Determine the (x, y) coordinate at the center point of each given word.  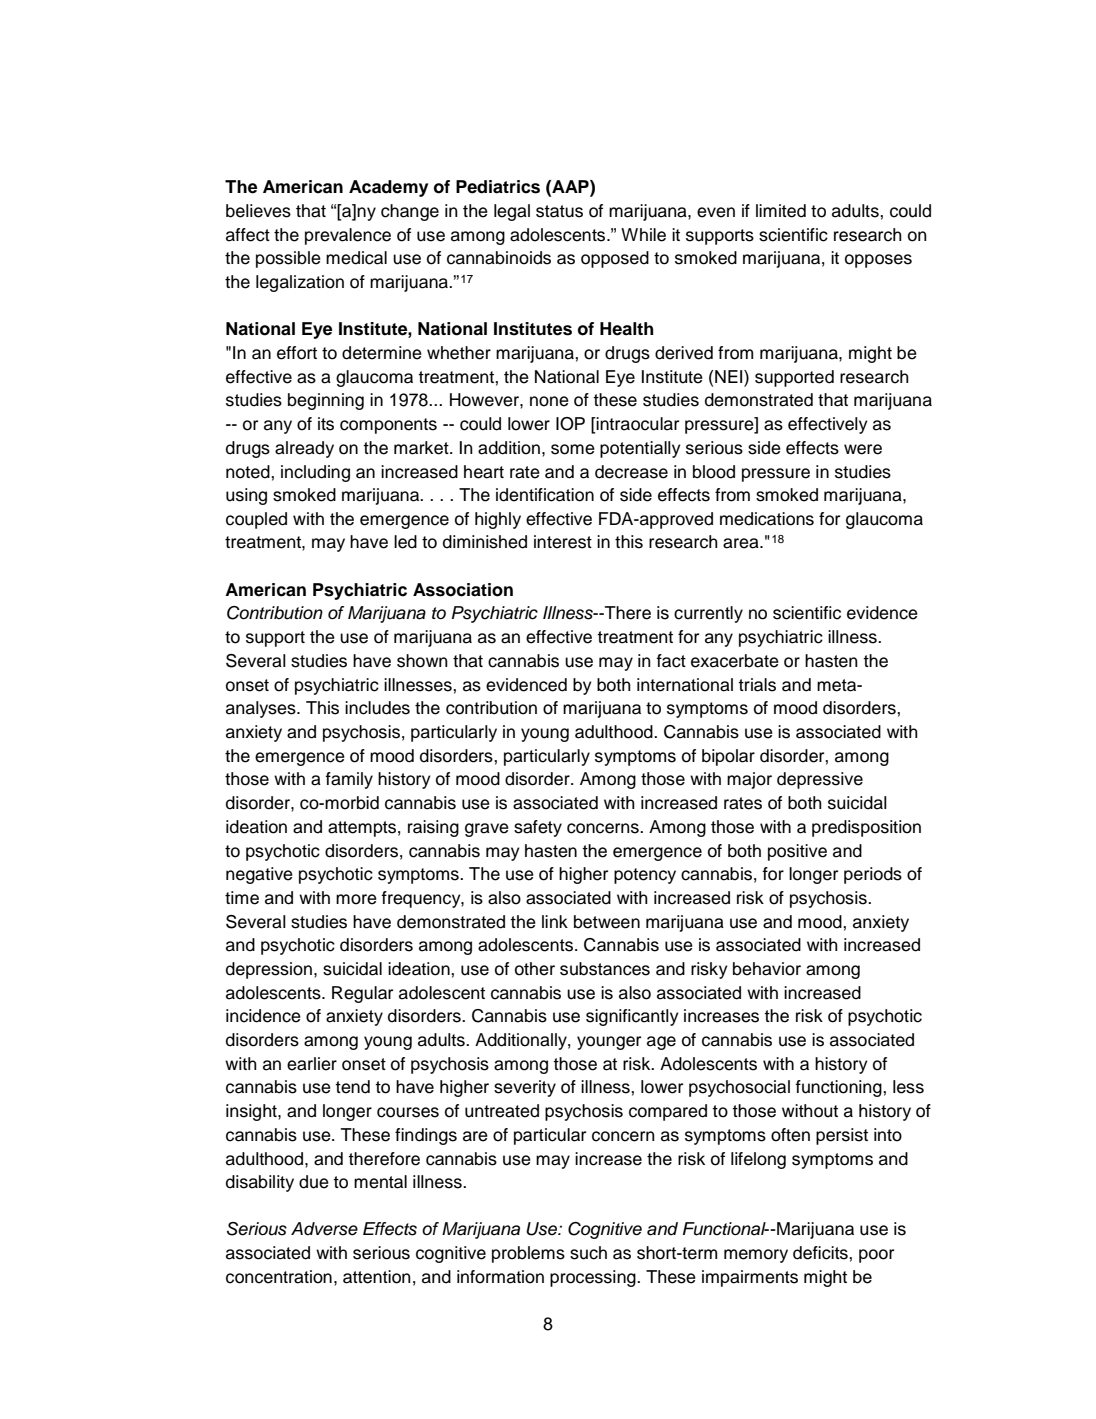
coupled (256, 520)
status (559, 211)
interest (563, 542)
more (356, 899)
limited (781, 211)
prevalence (348, 236)
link (555, 921)
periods (873, 875)
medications (767, 519)
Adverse (324, 1229)
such (588, 1253)
